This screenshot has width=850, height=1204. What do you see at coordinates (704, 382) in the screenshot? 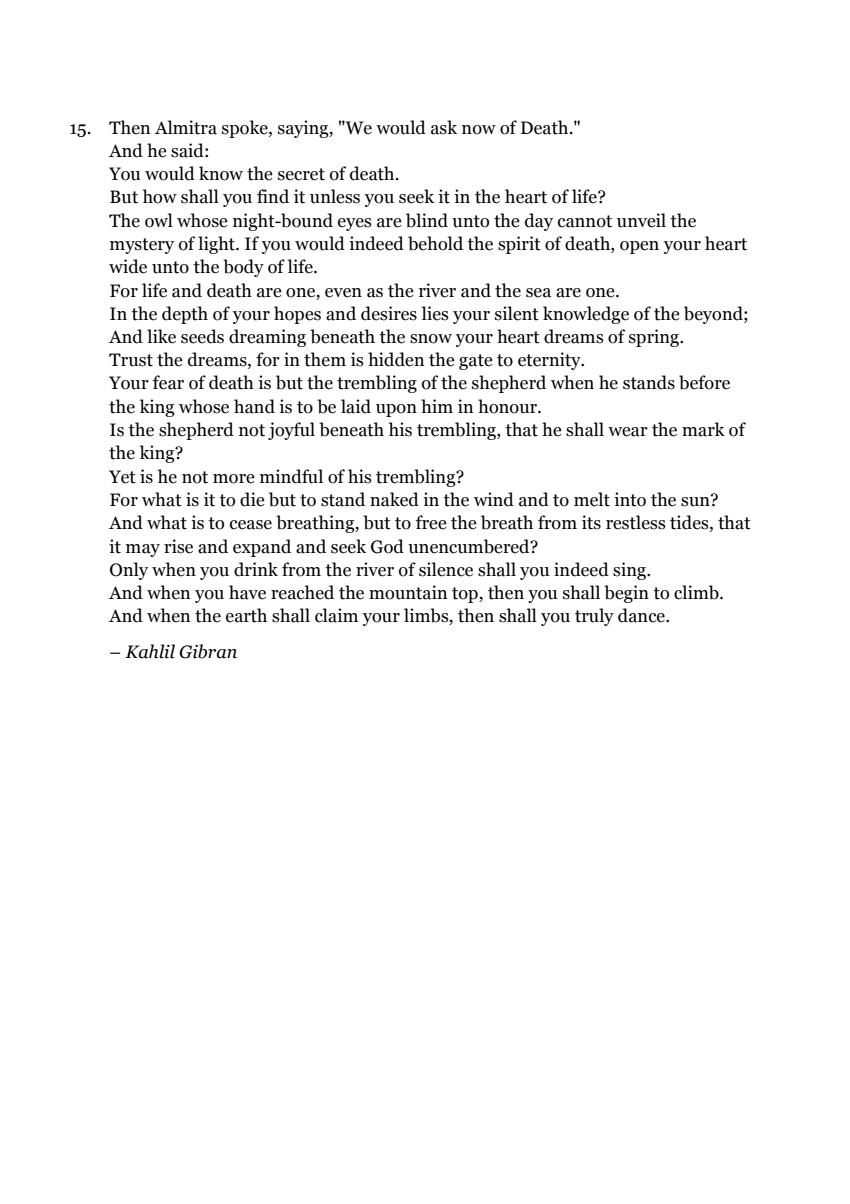
I see `before` at bounding box center [704, 382].
